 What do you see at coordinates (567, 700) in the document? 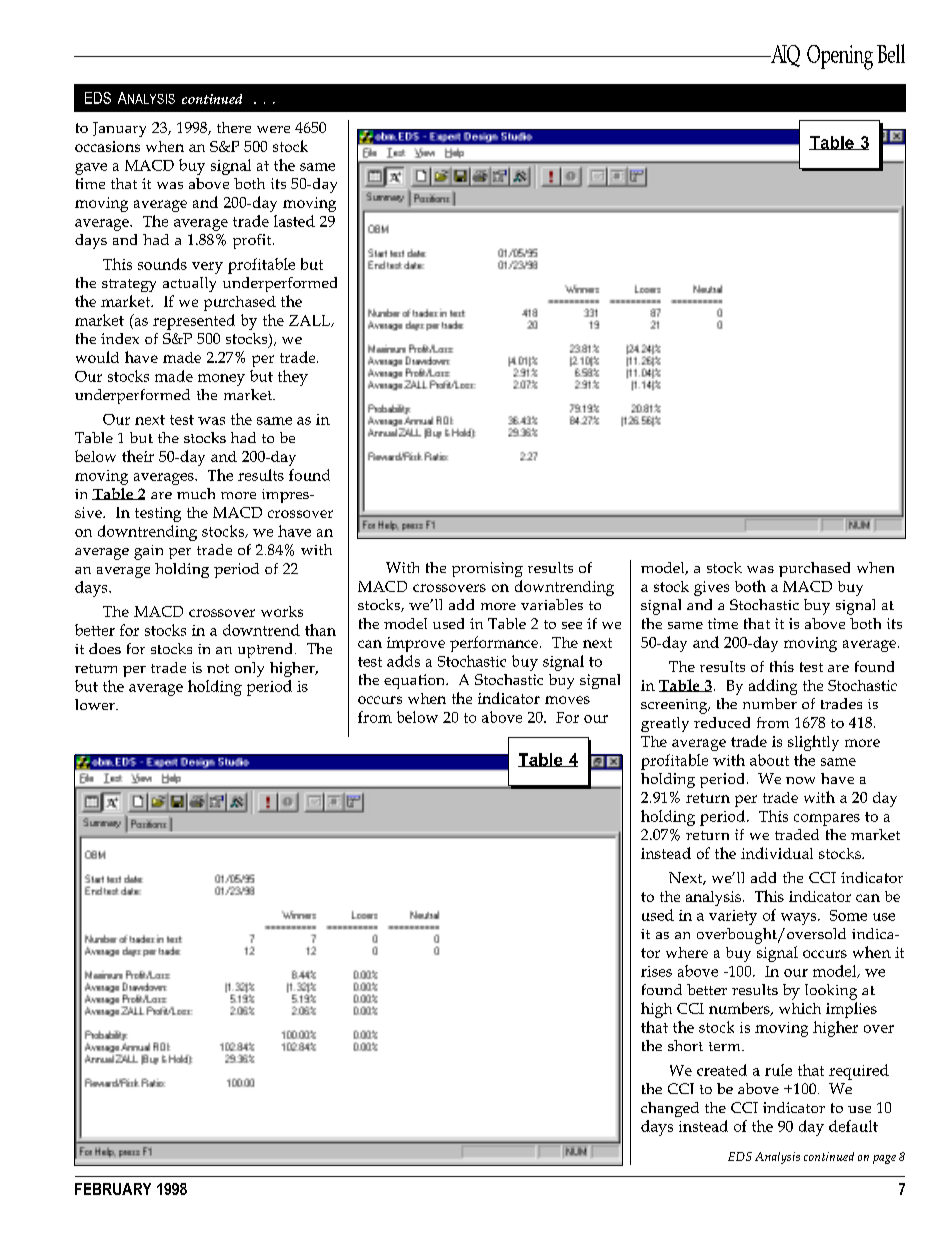
I see `moves` at bounding box center [567, 700].
